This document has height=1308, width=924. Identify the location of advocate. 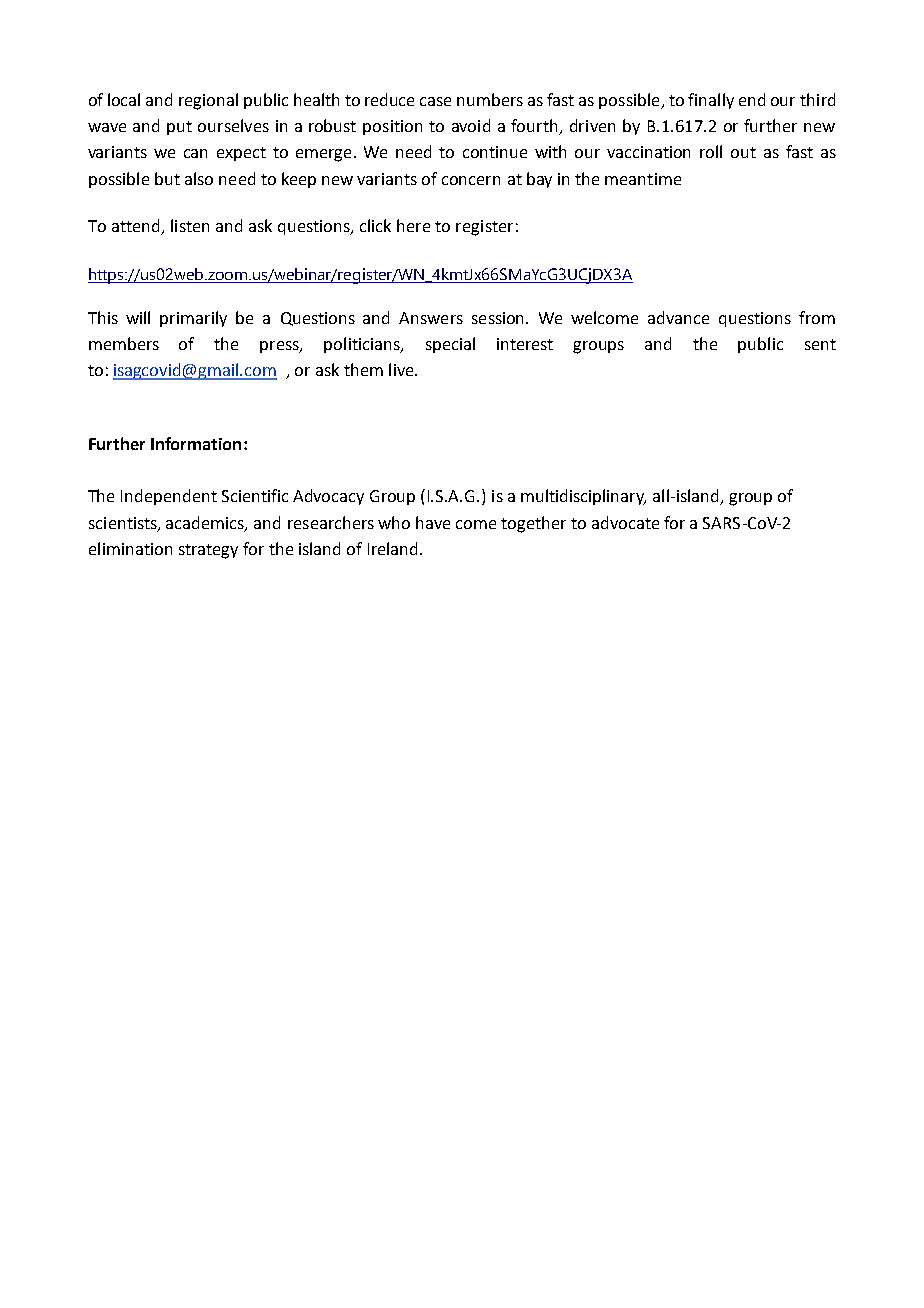
(625, 522).
